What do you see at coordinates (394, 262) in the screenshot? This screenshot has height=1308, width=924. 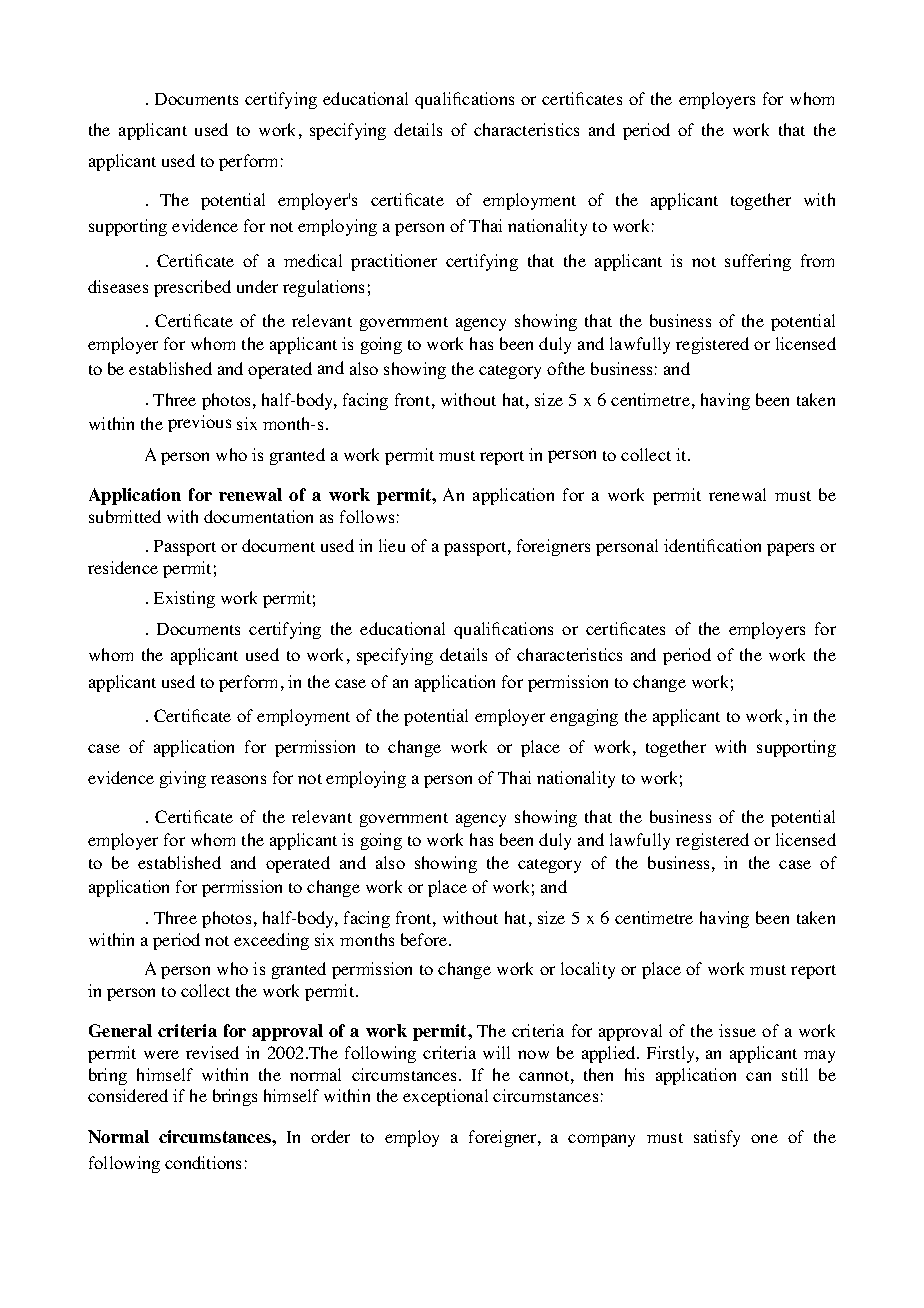 I see `practitioner` at bounding box center [394, 262].
